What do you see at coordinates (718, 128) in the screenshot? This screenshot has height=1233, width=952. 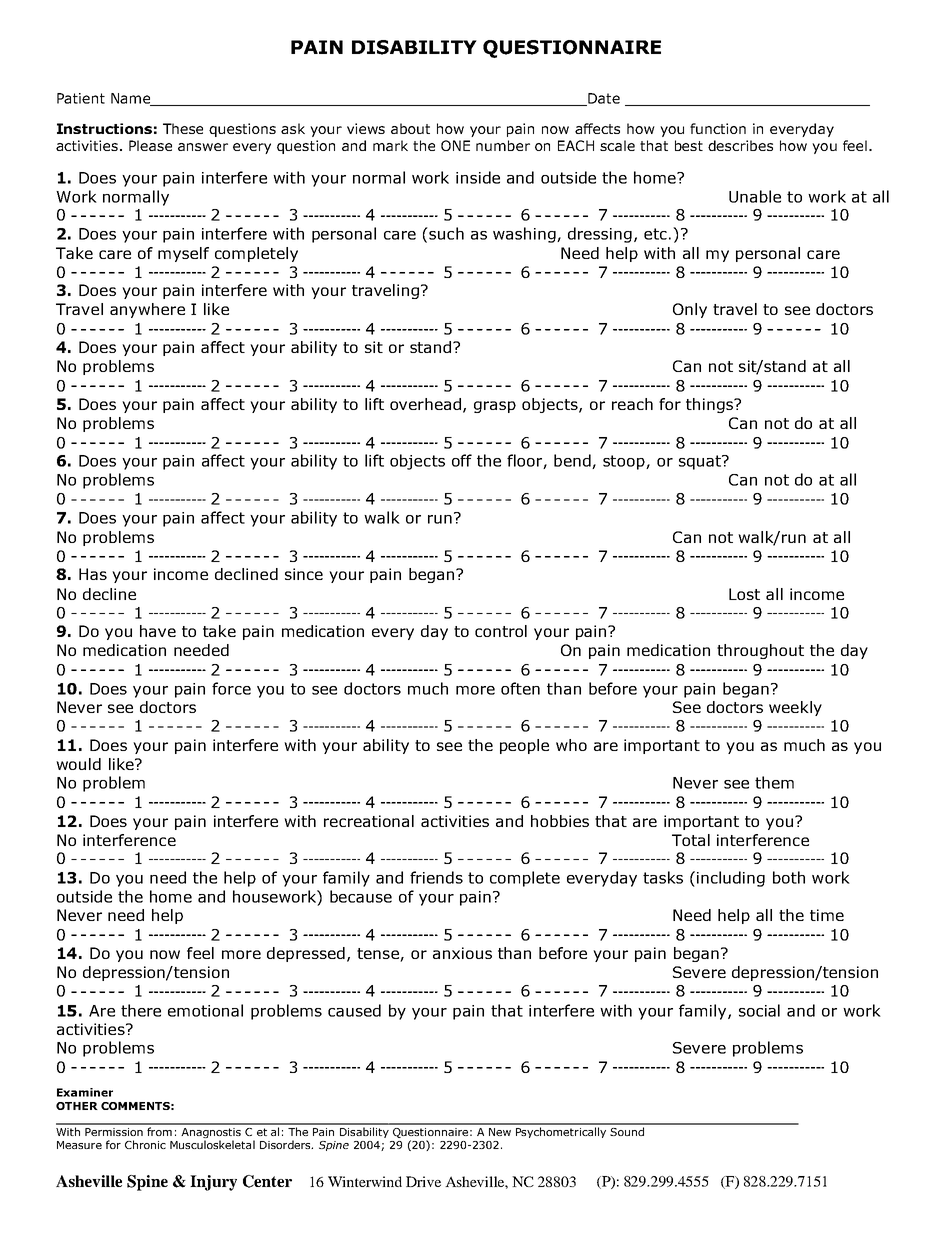 I see `function` at bounding box center [718, 128].
